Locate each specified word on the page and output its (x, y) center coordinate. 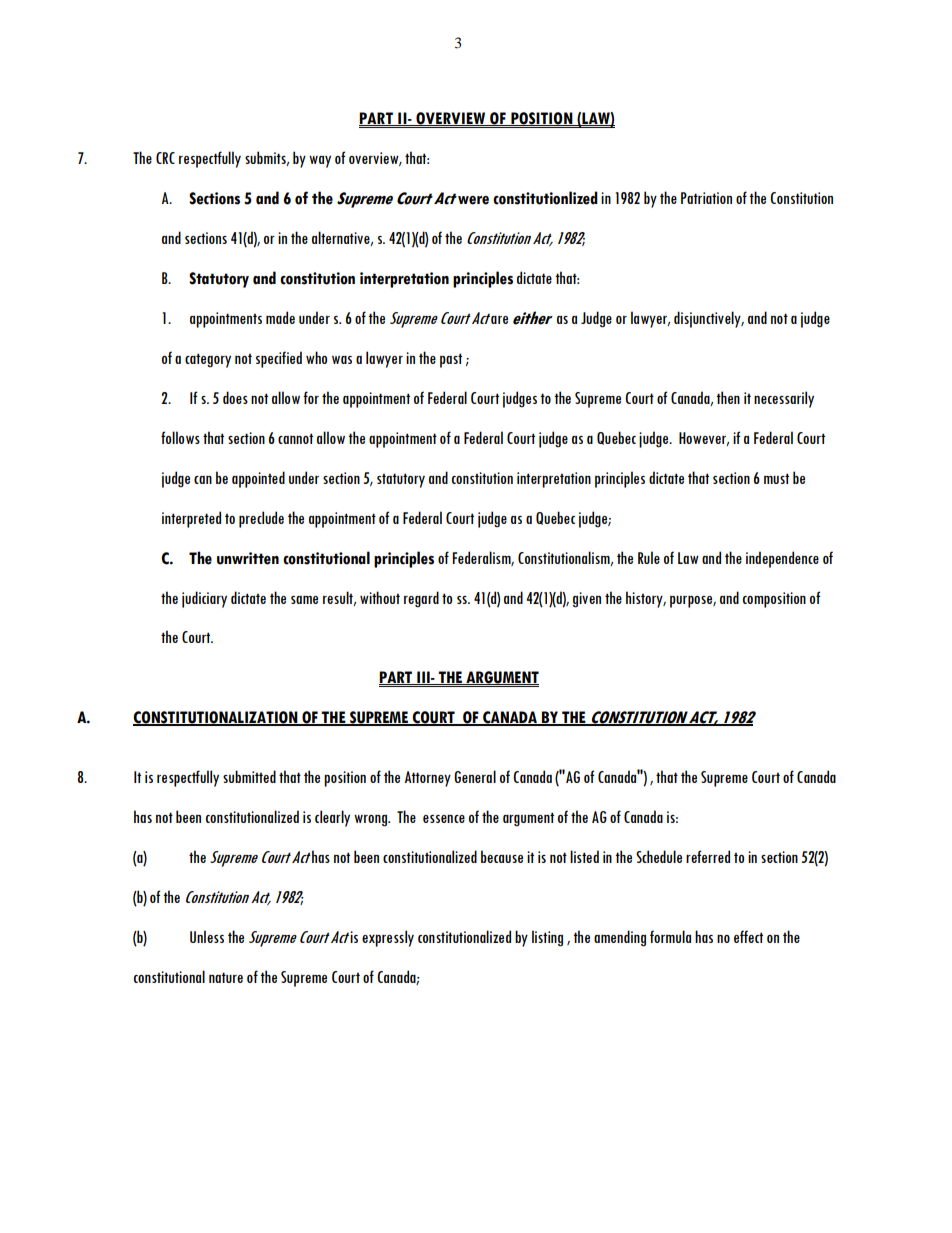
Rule (649, 557)
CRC (165, 158)
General (475, 776)
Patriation (706, 198)
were (473, 200)
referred (708, 856)
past (451, 360)
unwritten (248, 558)
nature (226, 977)
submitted (249, 776)
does (235, 397)
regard (421, 599)
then (728, 397)
